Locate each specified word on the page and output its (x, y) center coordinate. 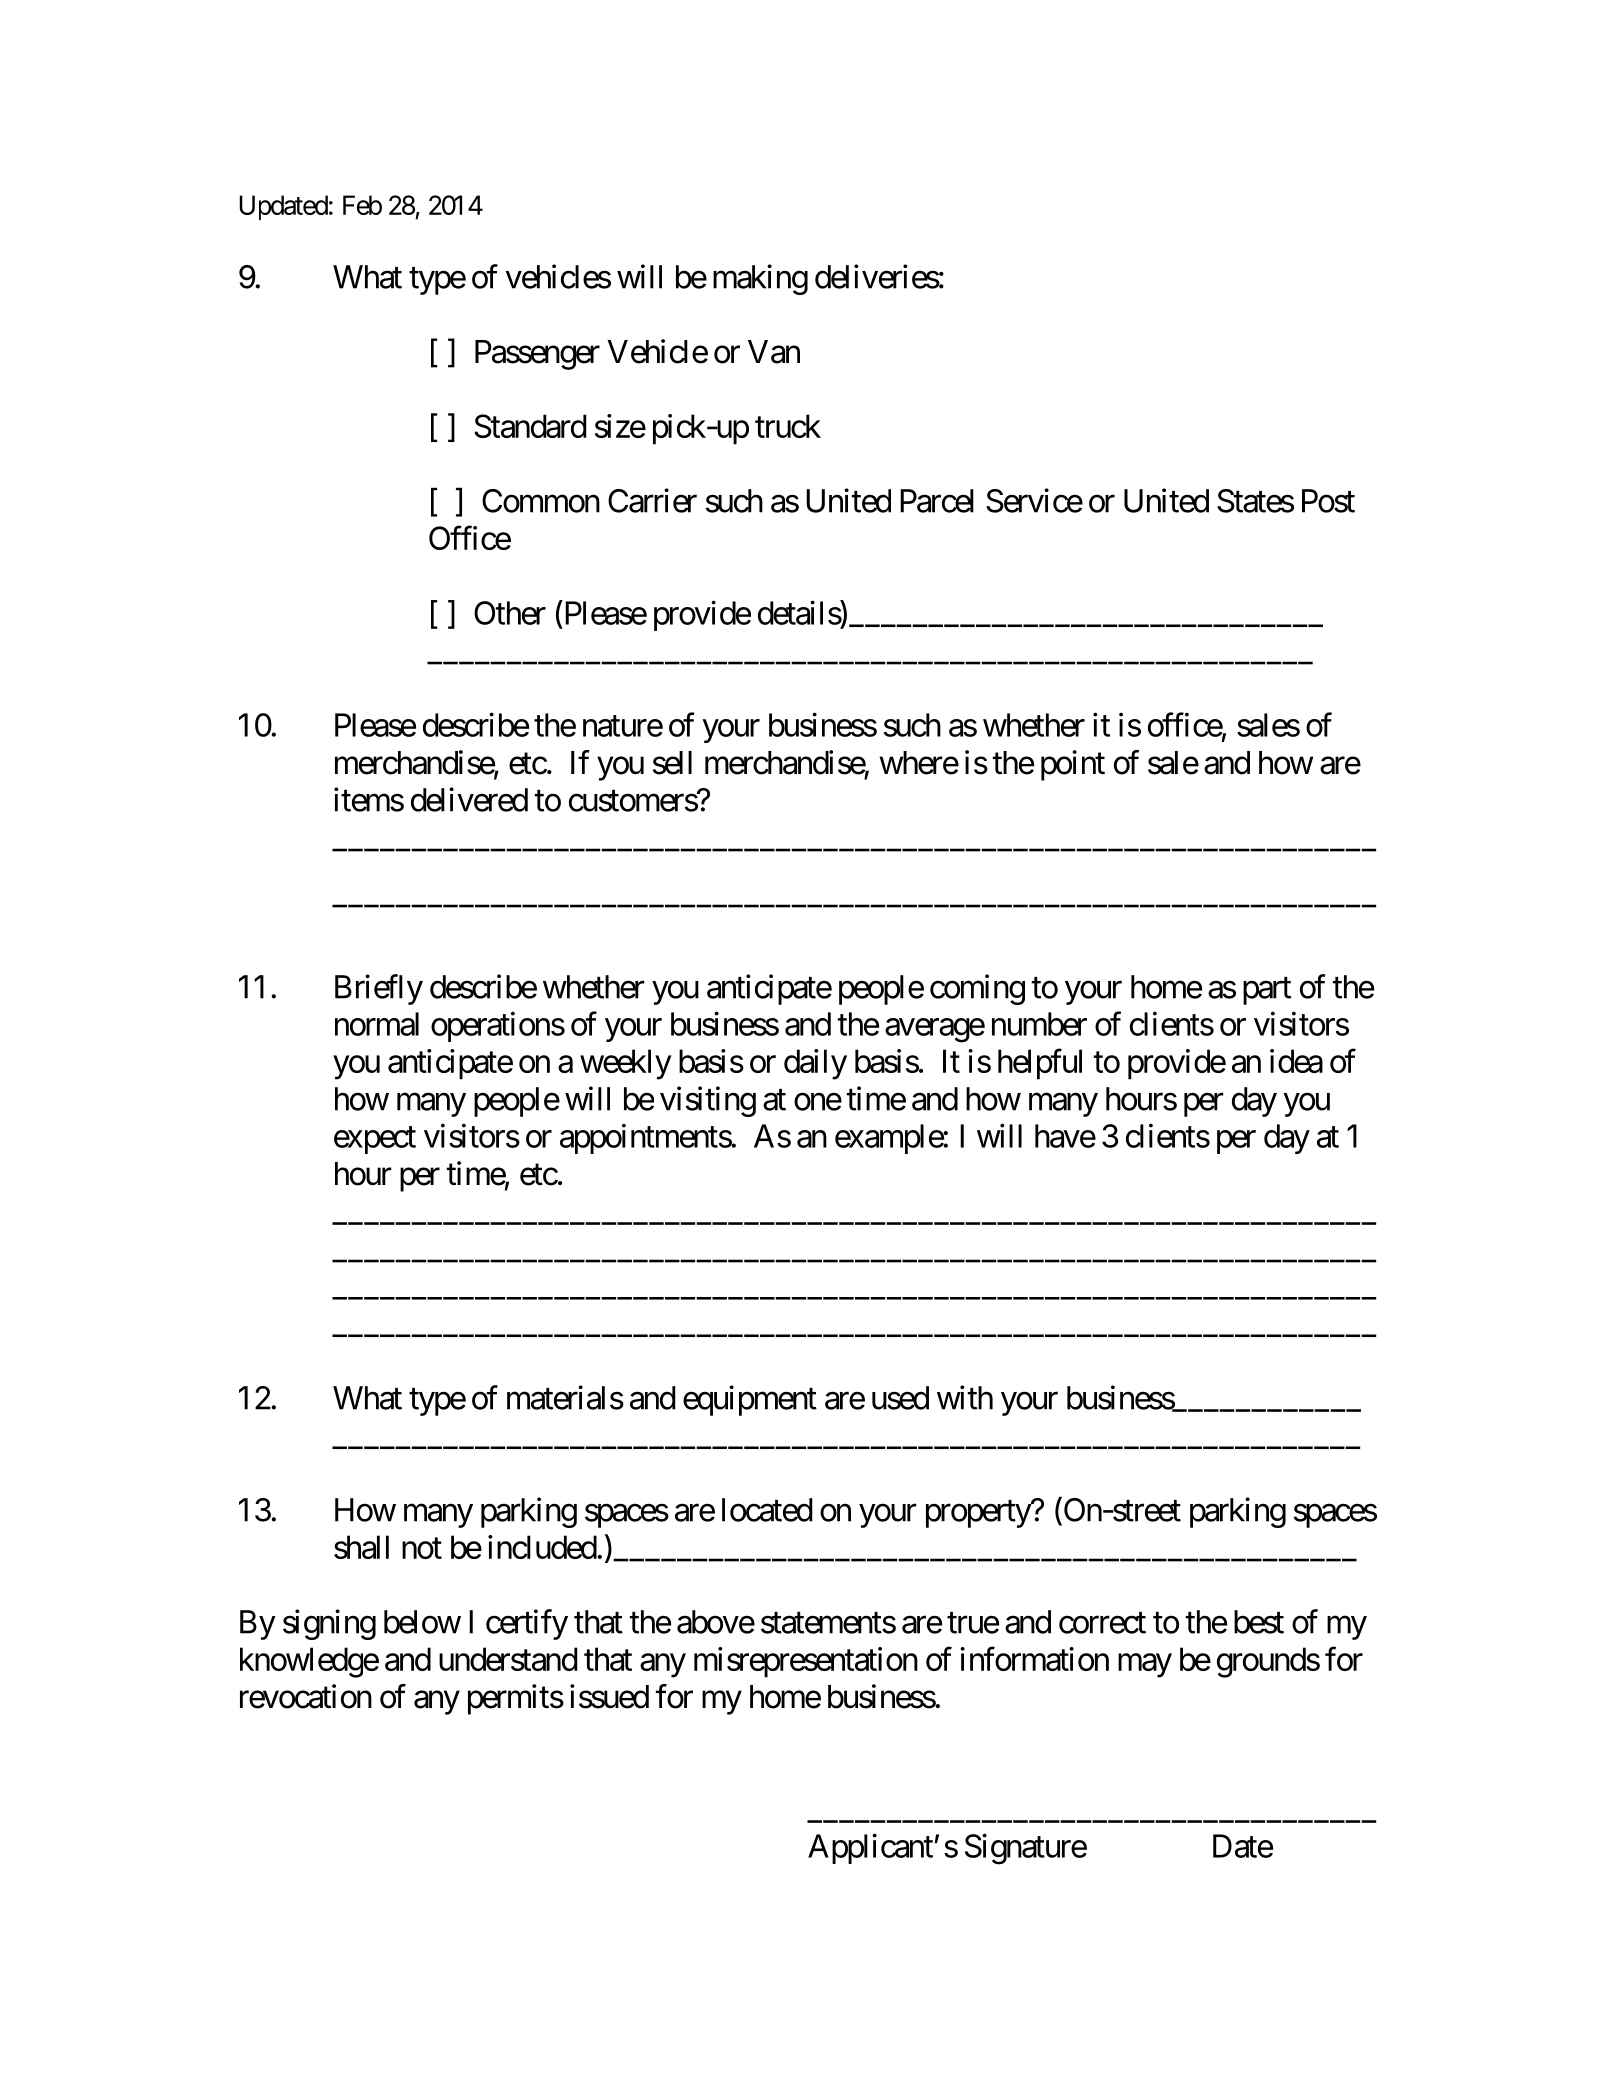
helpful (1040, 1064)
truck (788, 426)
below (422, 1622)
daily (815, 1064)
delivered (469, 799)
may (1145, 1666)
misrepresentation (806, 1662)
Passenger (537, 355)
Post (1328, 501)
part (1267, 991)
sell (672, 763)
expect (375, 1140)
